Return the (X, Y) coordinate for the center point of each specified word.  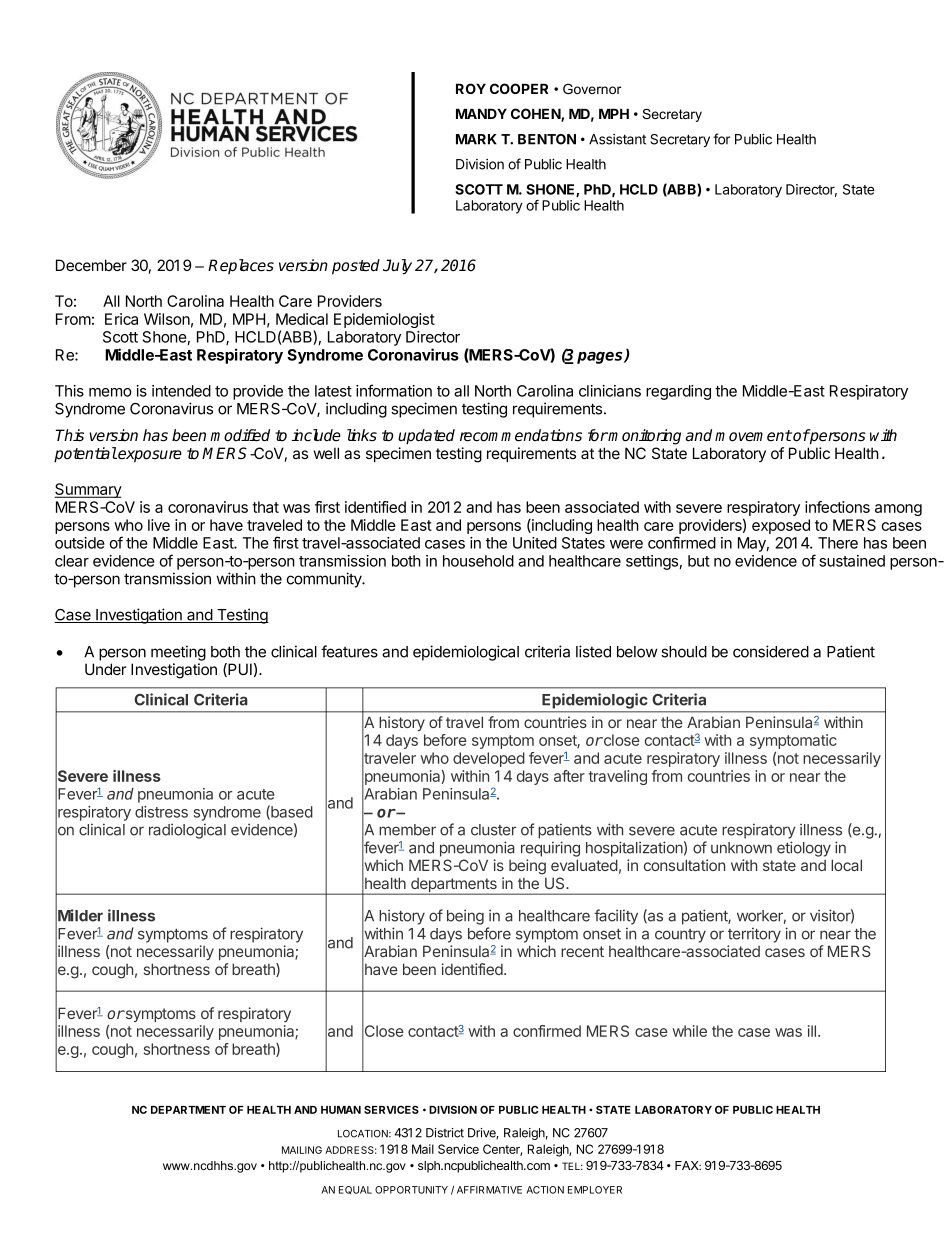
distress (161, 812)
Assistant (617, 139)
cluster (493, 830)
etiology (804, 849)
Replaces (241, 266)
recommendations (521, 435)
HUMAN (341, 1110)
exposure (150, 456)
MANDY (481, 113)
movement (753, 436)
